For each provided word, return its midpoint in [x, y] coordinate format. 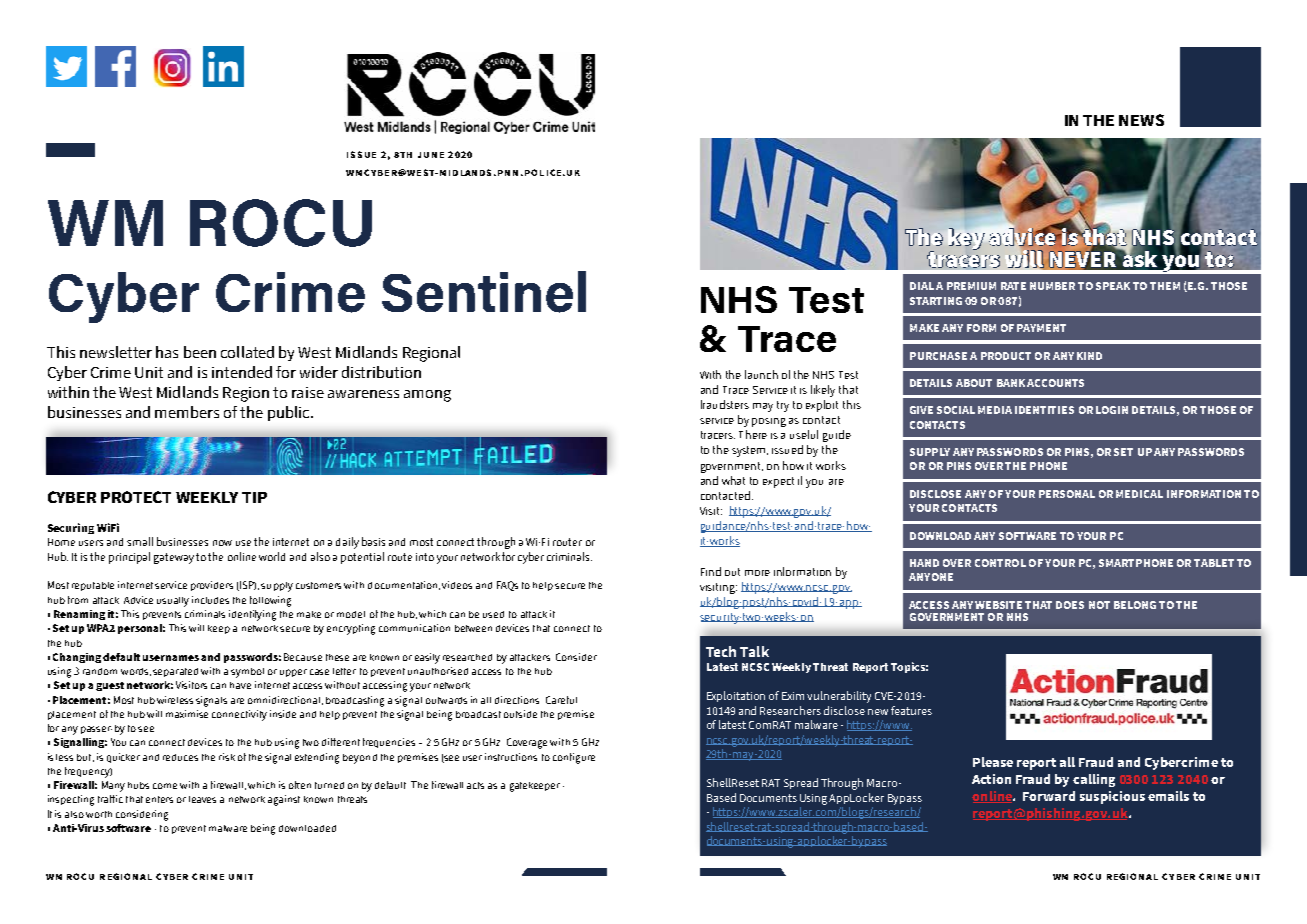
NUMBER [1052, 286]
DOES [1070, 605]
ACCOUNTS [1055, 383]
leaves [202, 799]
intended [242, 372]
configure [574, 758]
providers [212, 586]
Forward [1049, 796]
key [966, 239]
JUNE [431, 155]
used [493, 614]
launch [761, 374]
